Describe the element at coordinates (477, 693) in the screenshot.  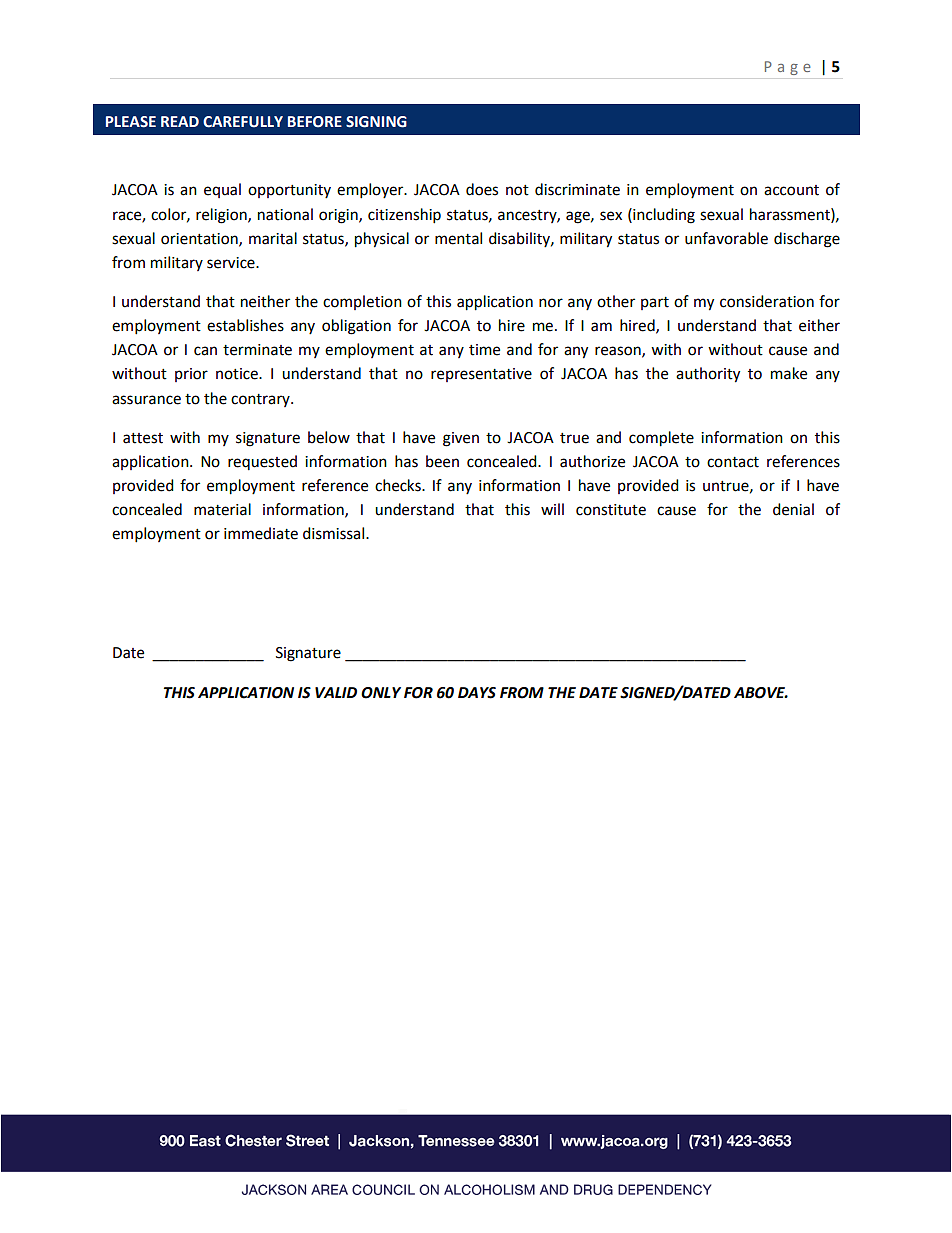
I see `DAYS` at that location.
